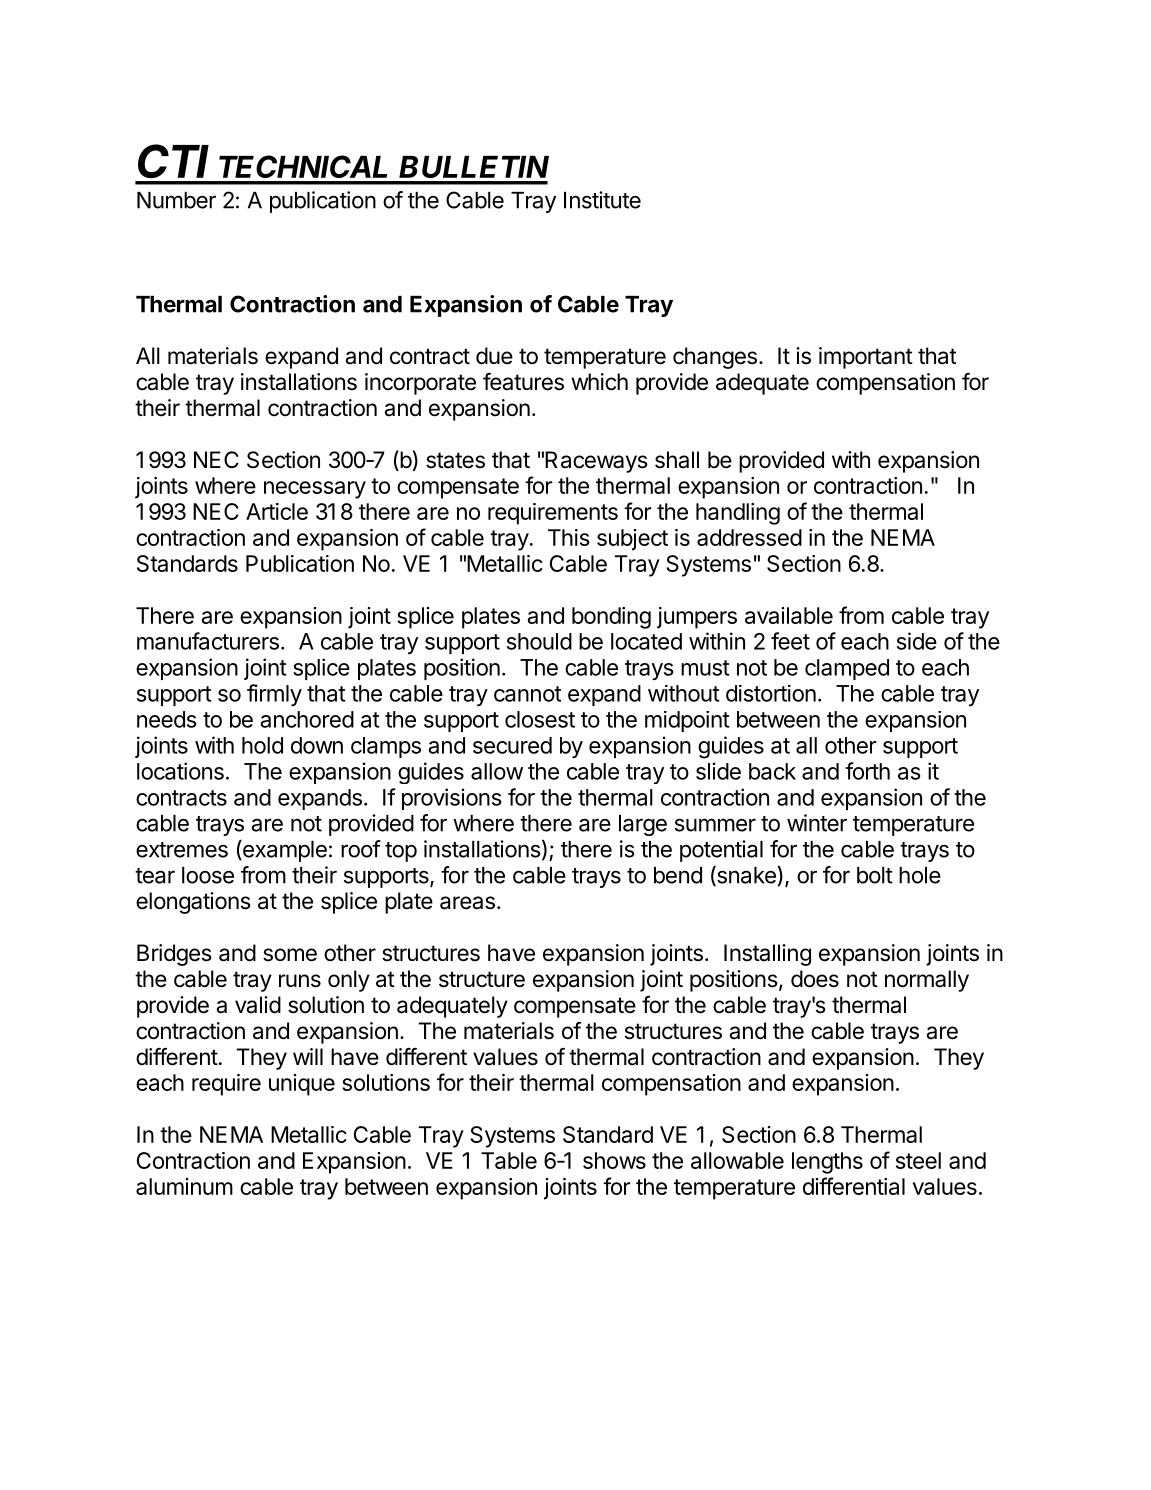  I want to click on Number, so click(176, 200).
